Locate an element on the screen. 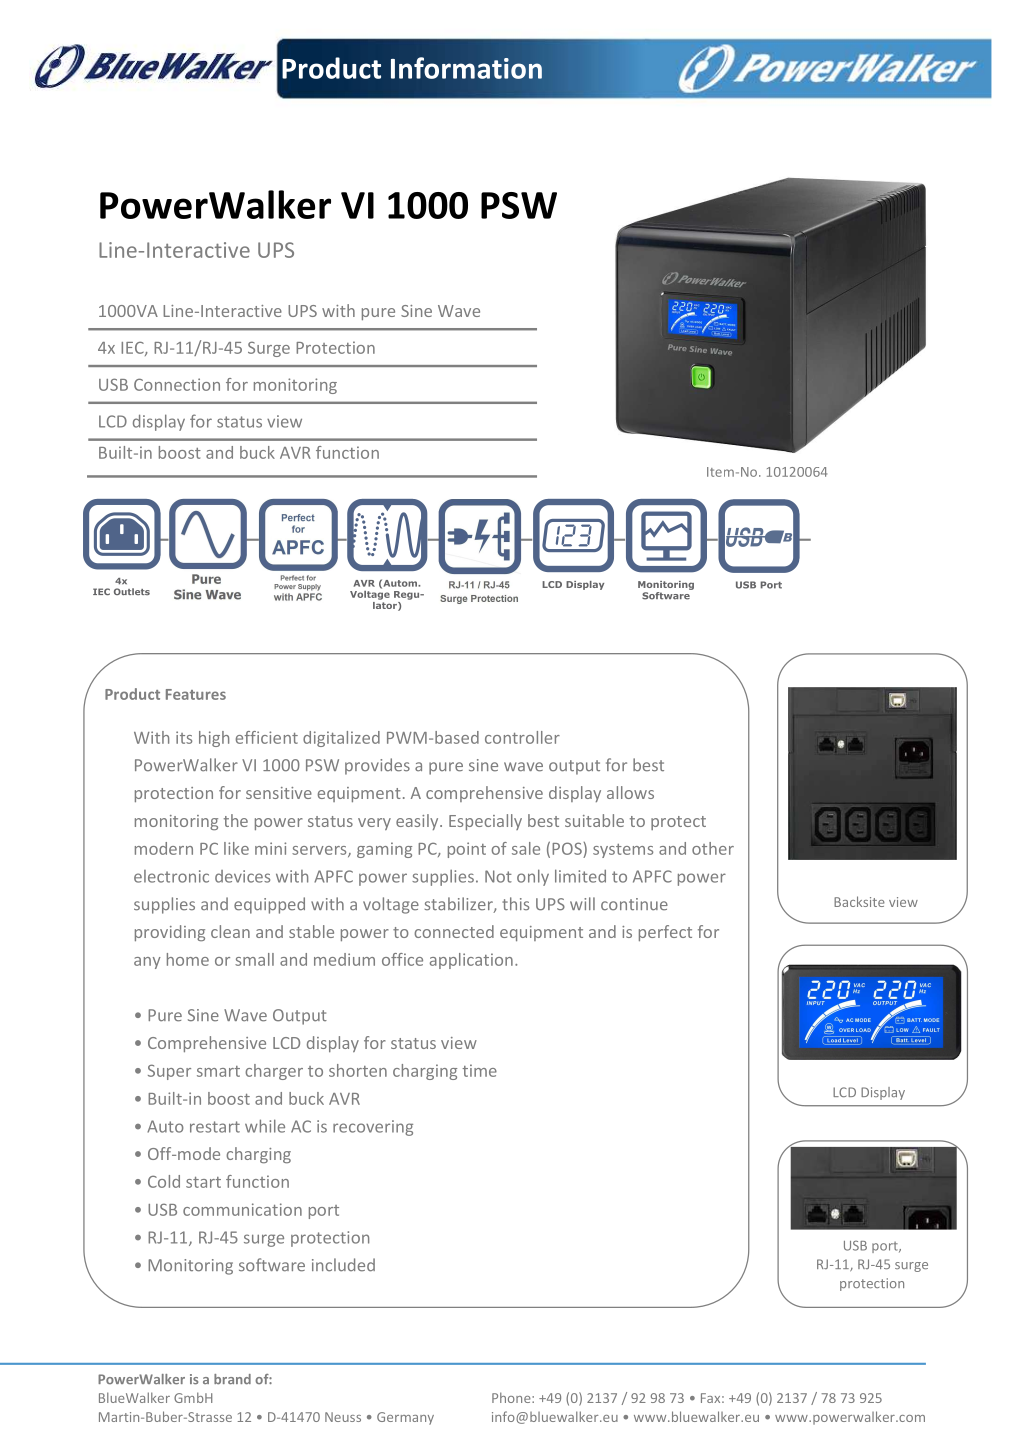 The image size is (1025, 1451). office is located at coordinates (402, 959).
